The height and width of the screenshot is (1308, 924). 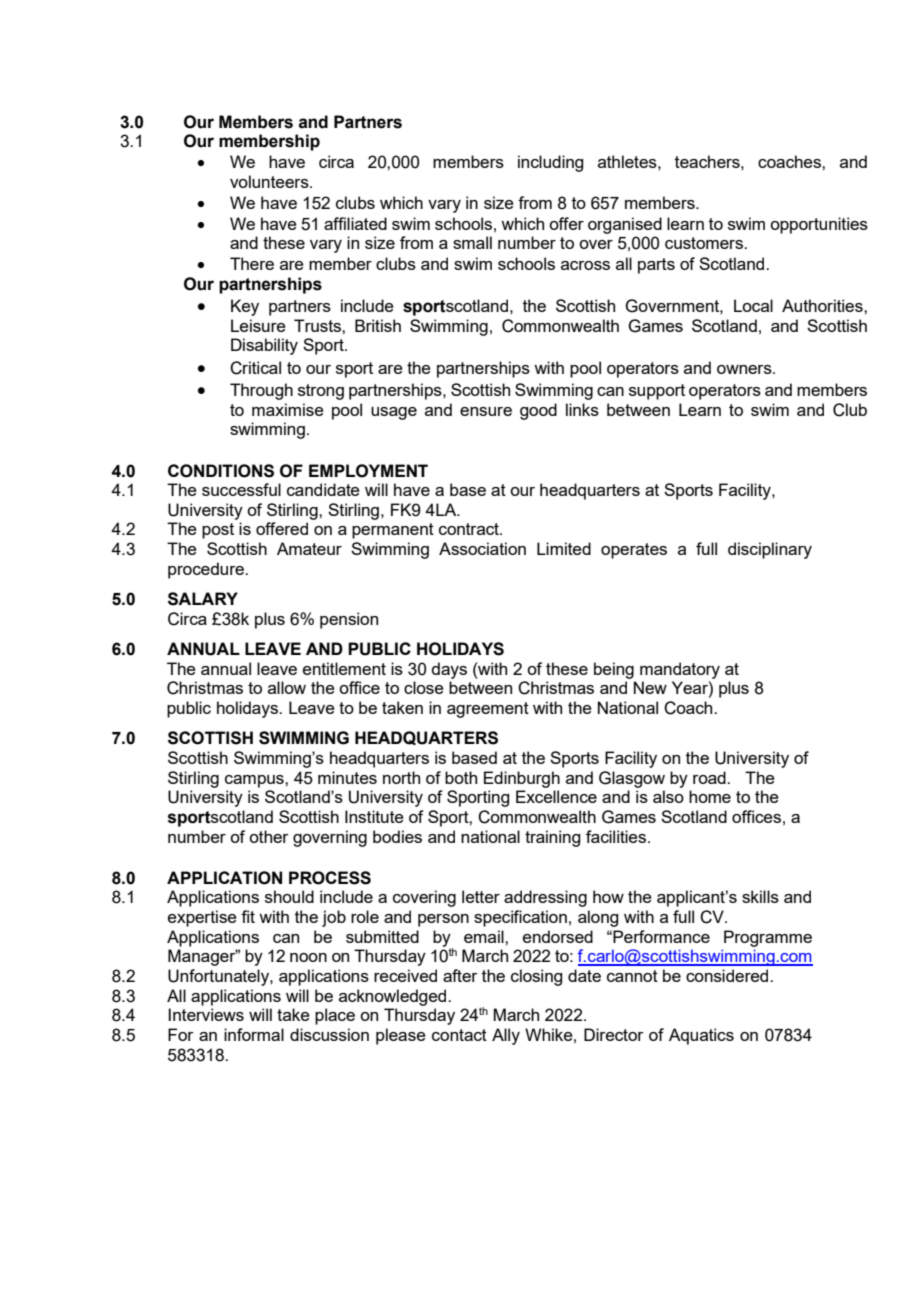 What do you see at coordinates (254, 1034) in the screenshot?
I see `informal` at bounding box center [254, 1034].
